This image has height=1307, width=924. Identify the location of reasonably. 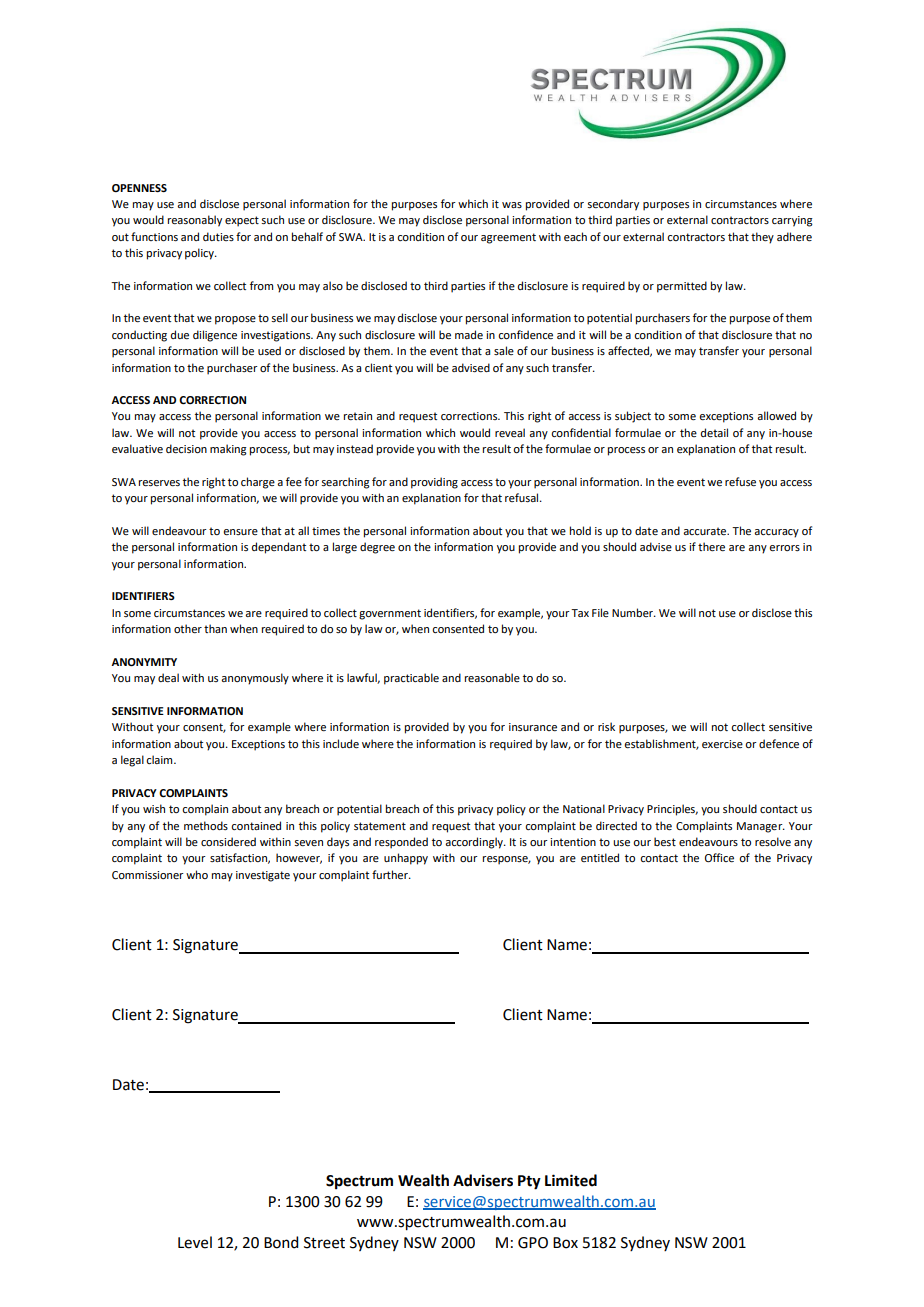
(195, 221).
